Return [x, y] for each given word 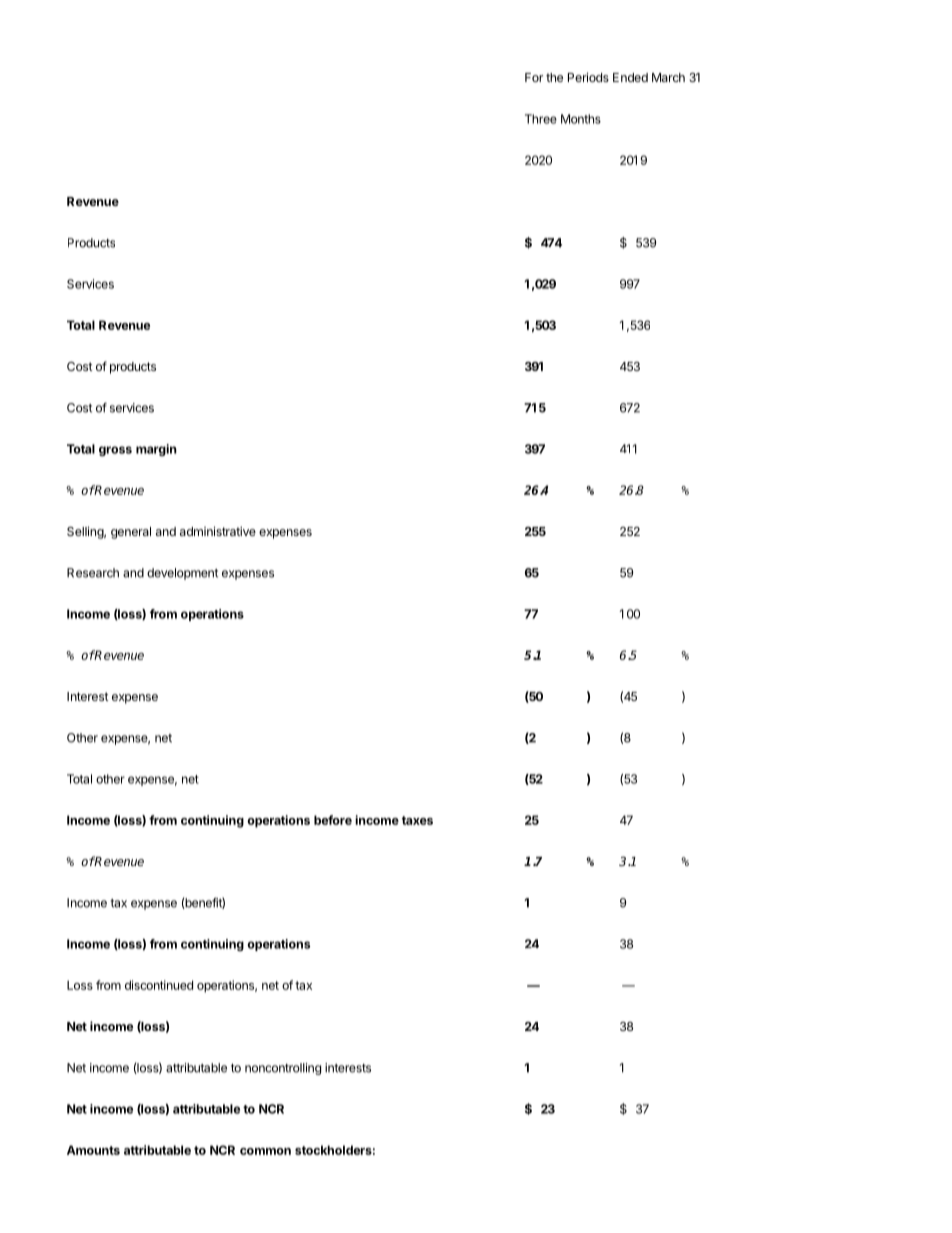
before [333, 820]
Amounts [93, 1150]
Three [541, 119]
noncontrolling [283, 1069]
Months [581, 119]
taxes [417, 820]
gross [115, 451]
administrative [218, 531]
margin [156, 450]
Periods [588, 77]
